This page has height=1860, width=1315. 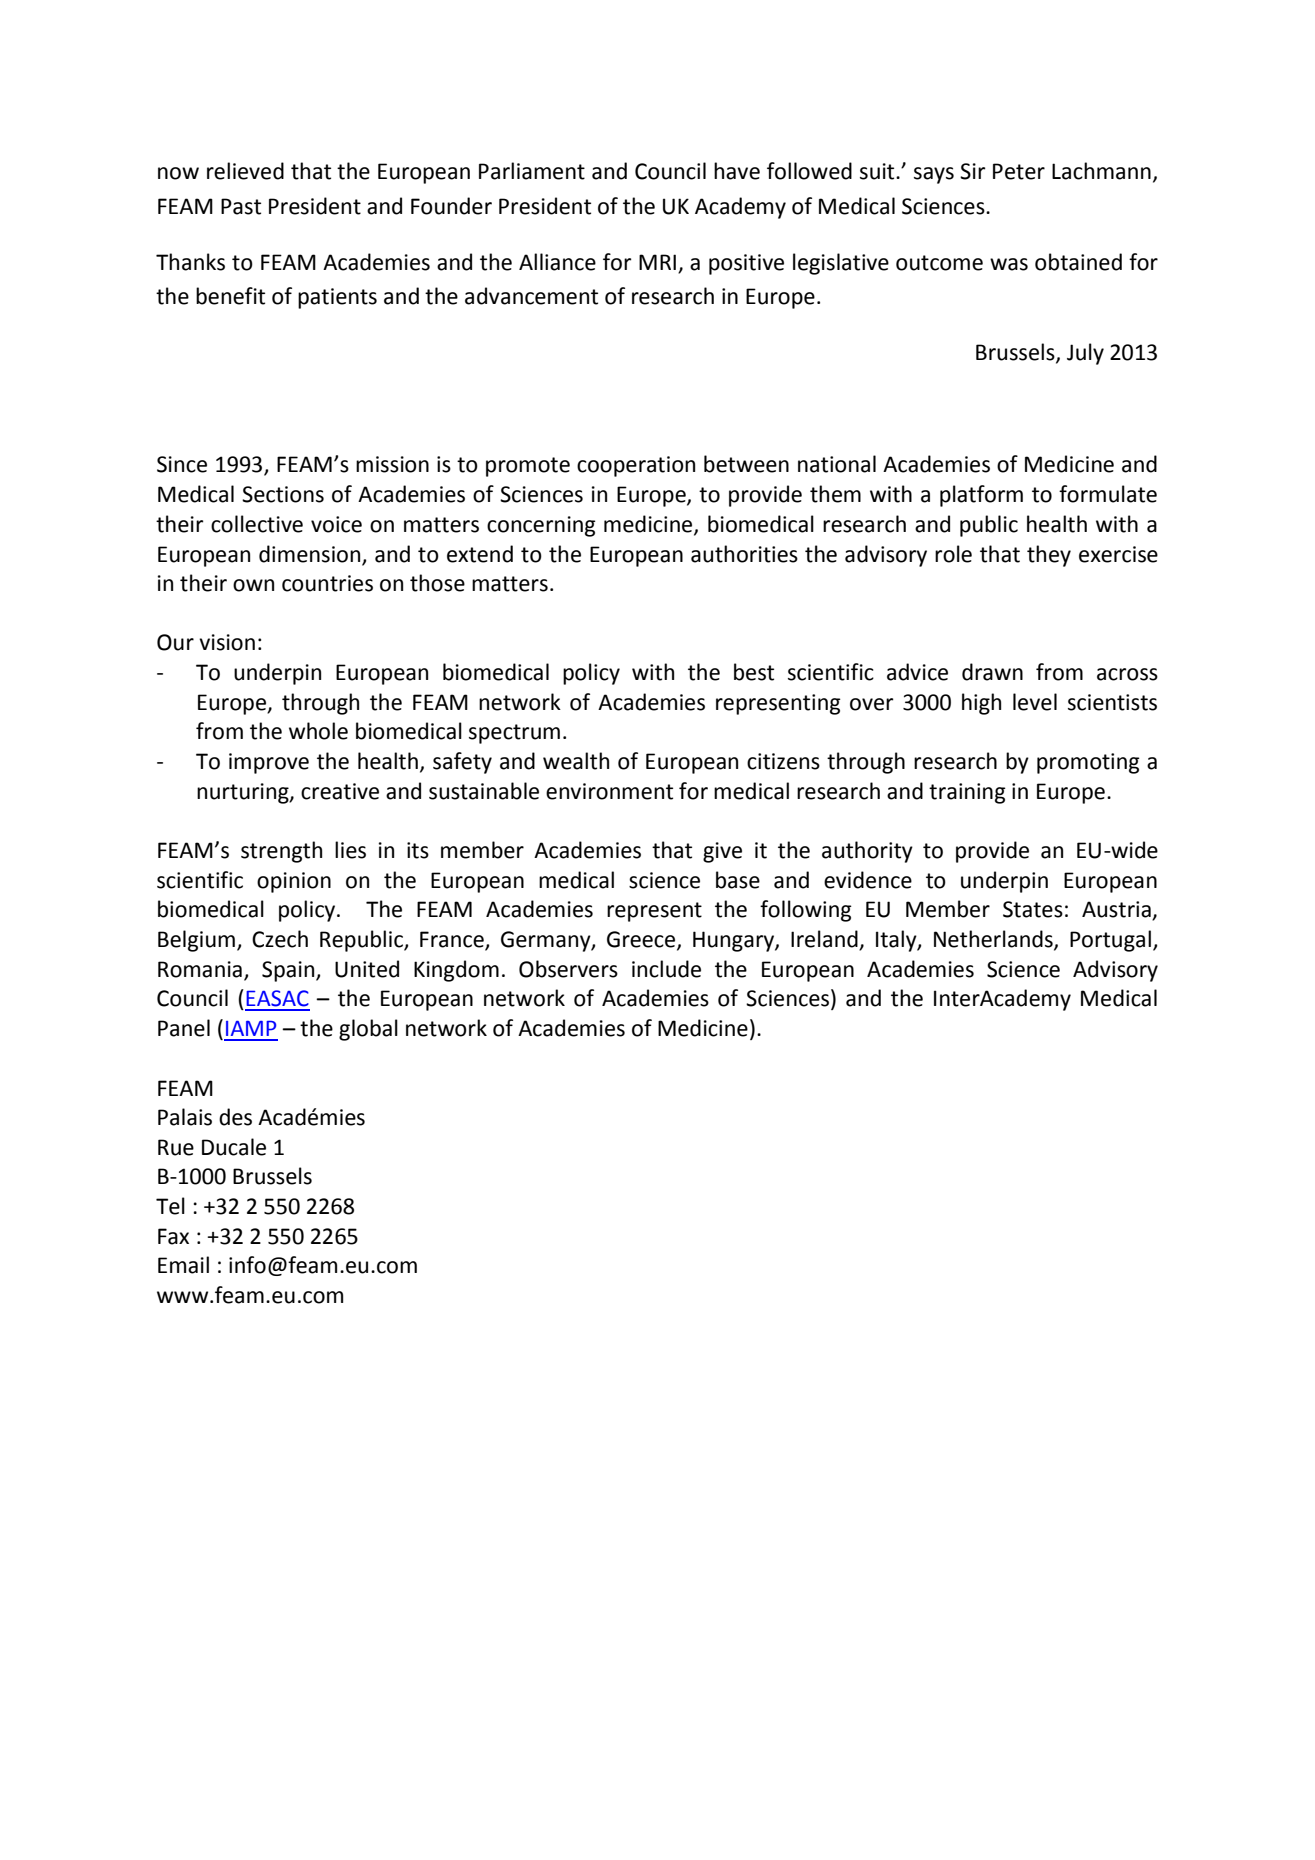 What do you see at coordinates (318, 731) in the page?
I see `whole` at bounding box center [318, 731].
